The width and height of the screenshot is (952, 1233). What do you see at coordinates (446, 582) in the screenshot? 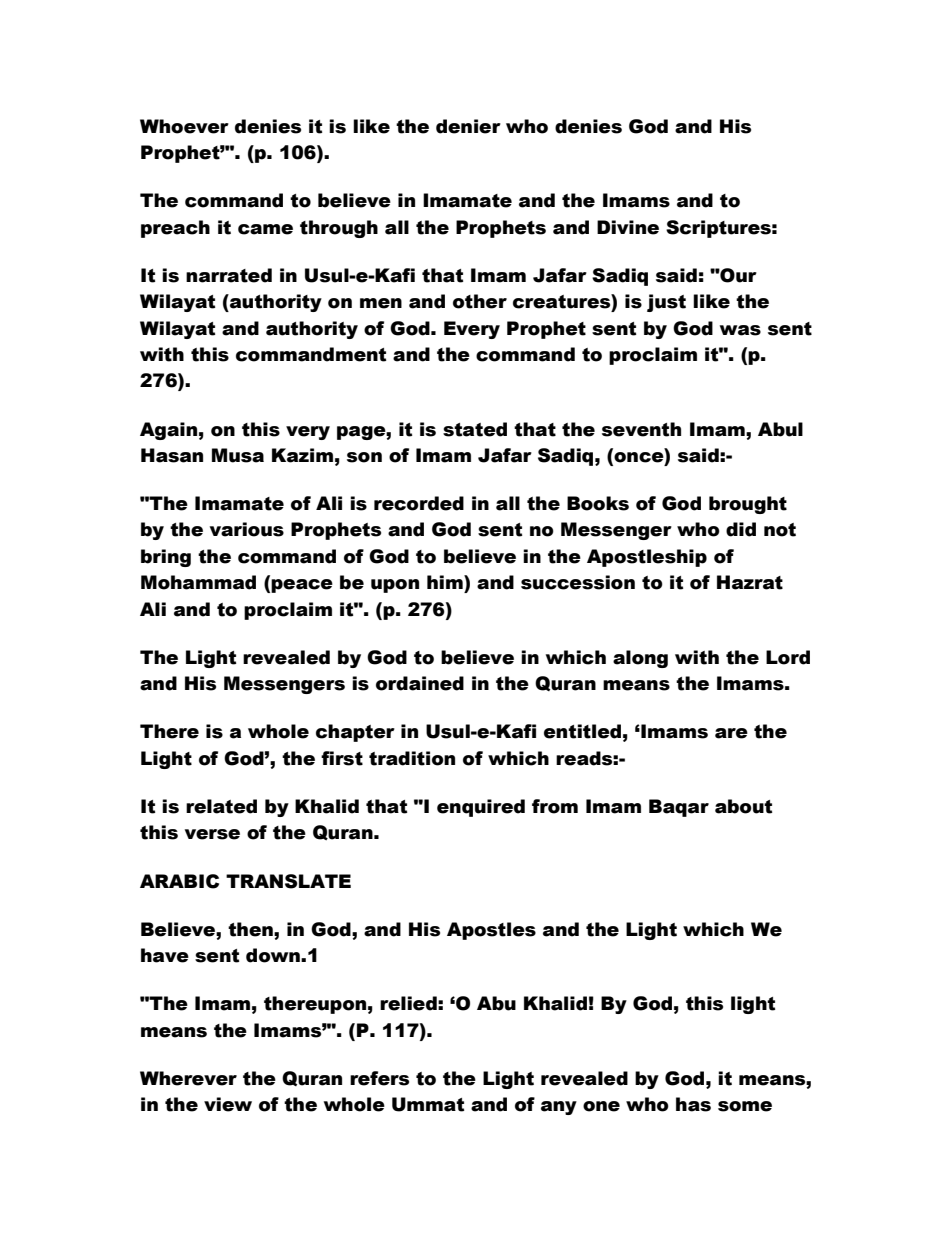
I see `him` at bounding box center [446, 582].
